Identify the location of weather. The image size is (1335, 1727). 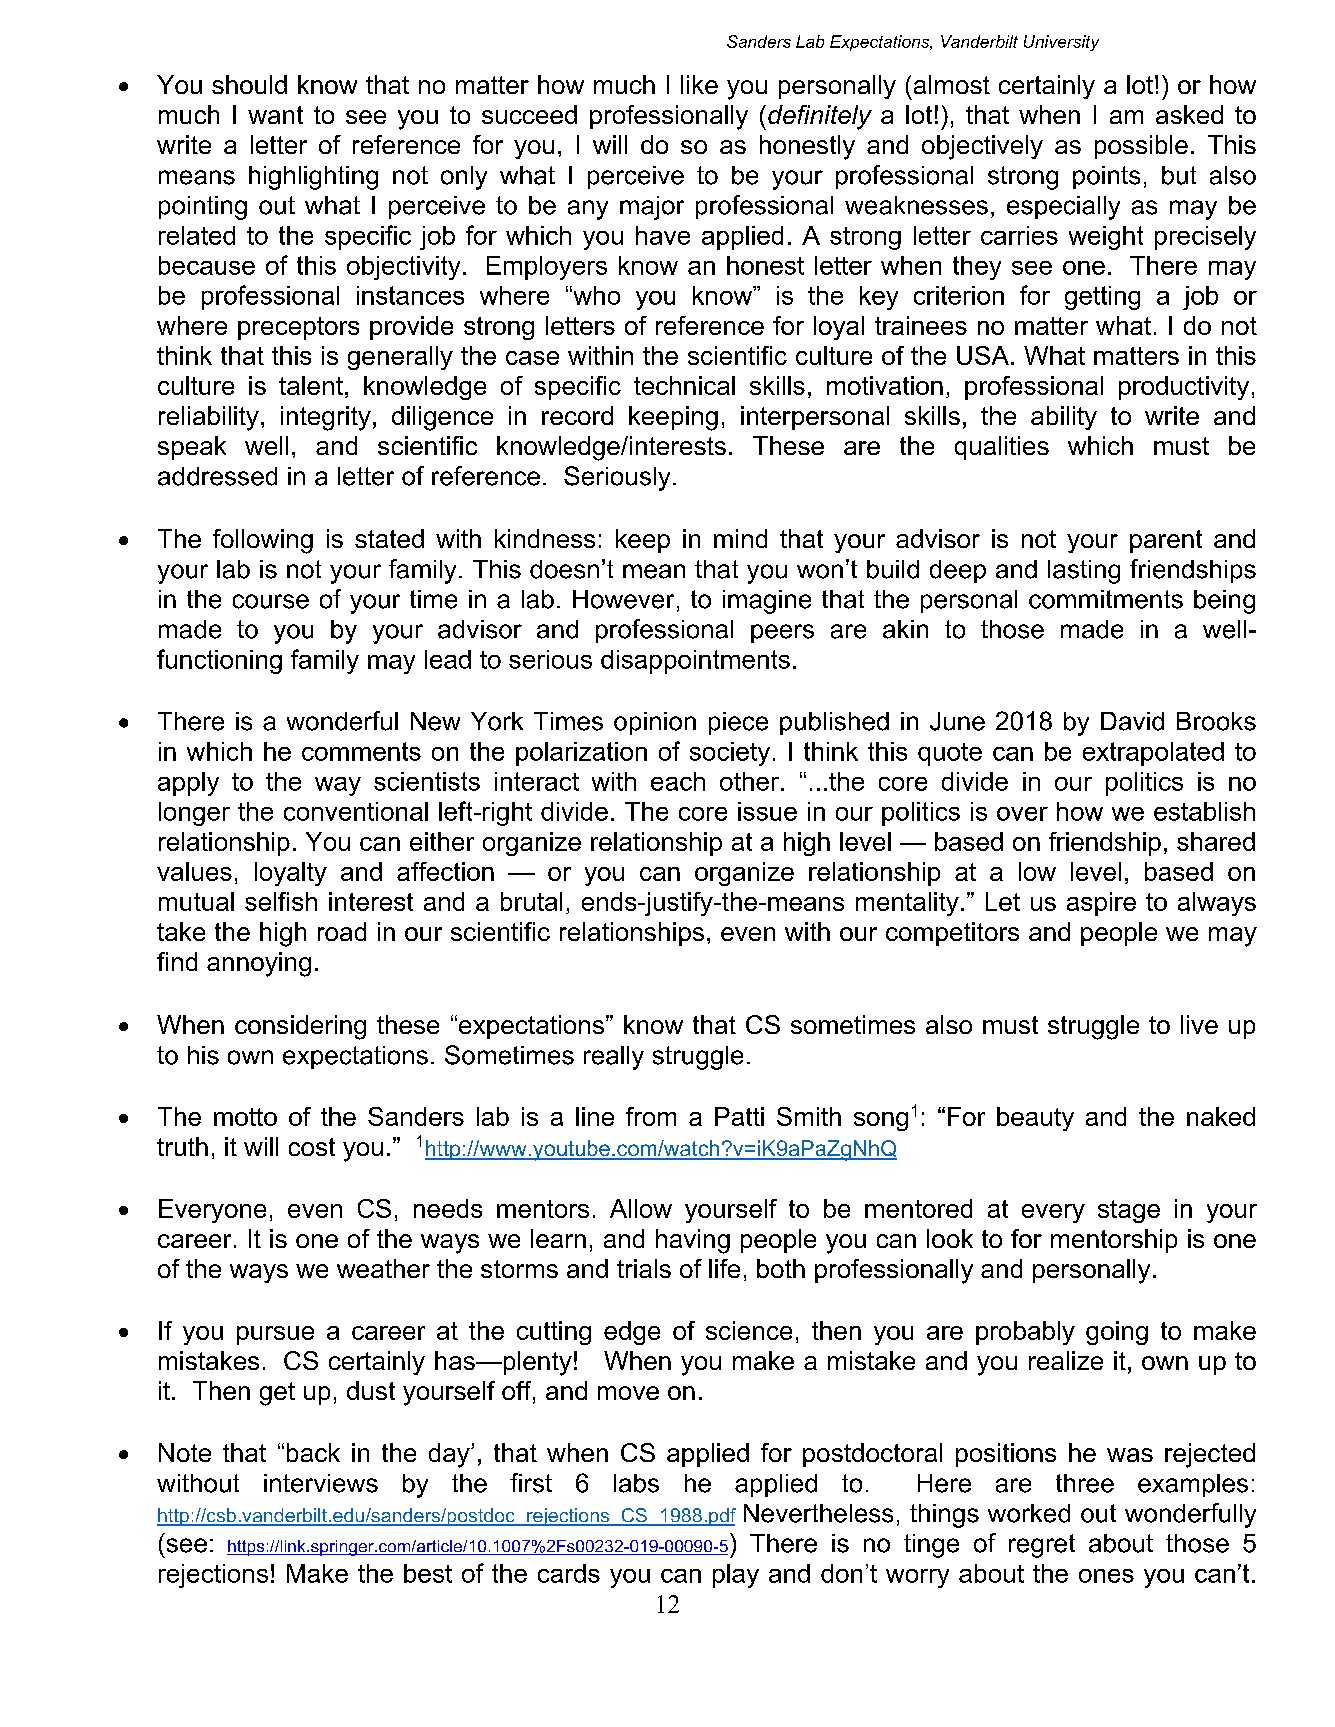
(383, 1268).
